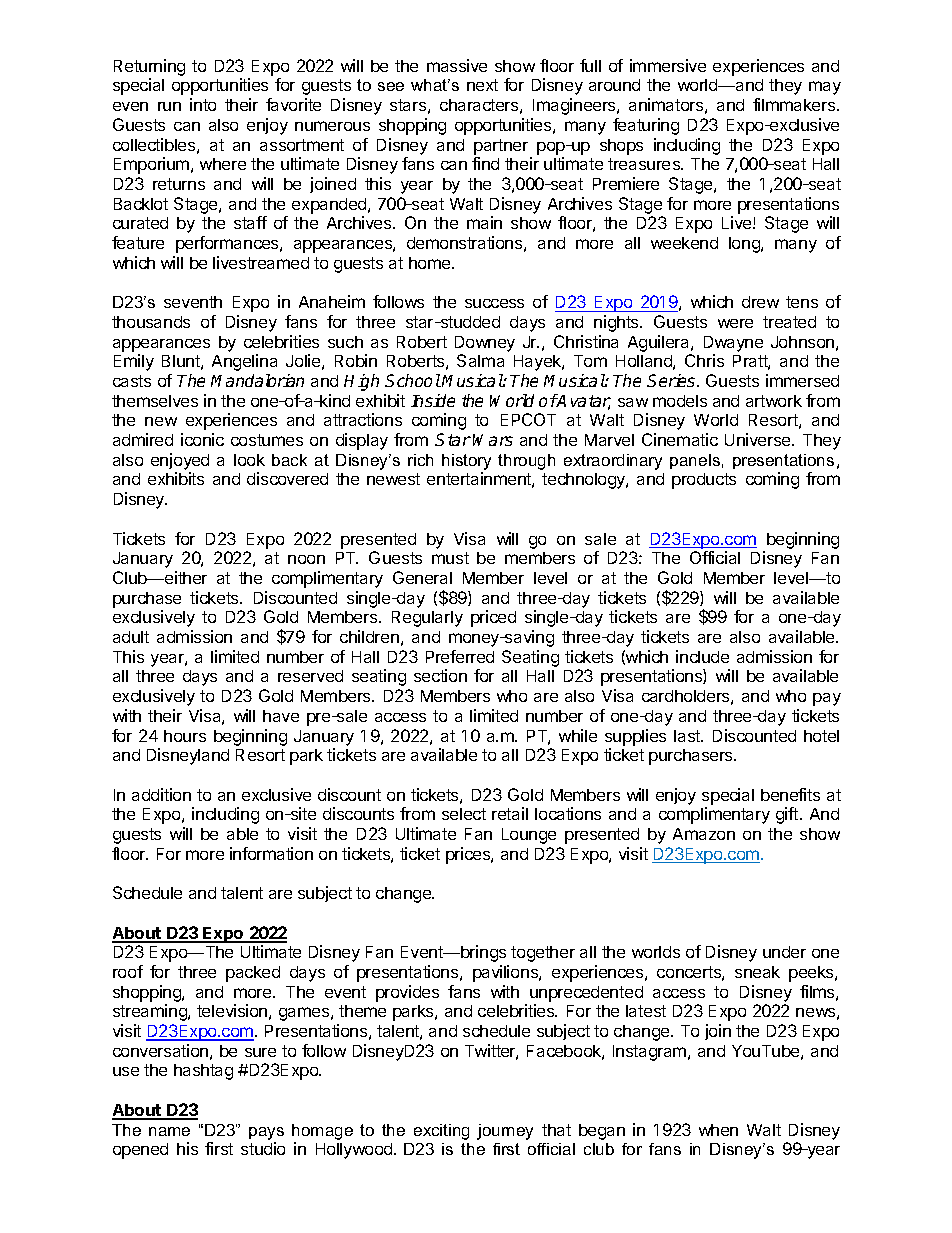 The height and width of the page is (1233, 952). Describe the element at coordinates (480, 360) in the page. I see `Salma` at that location.
